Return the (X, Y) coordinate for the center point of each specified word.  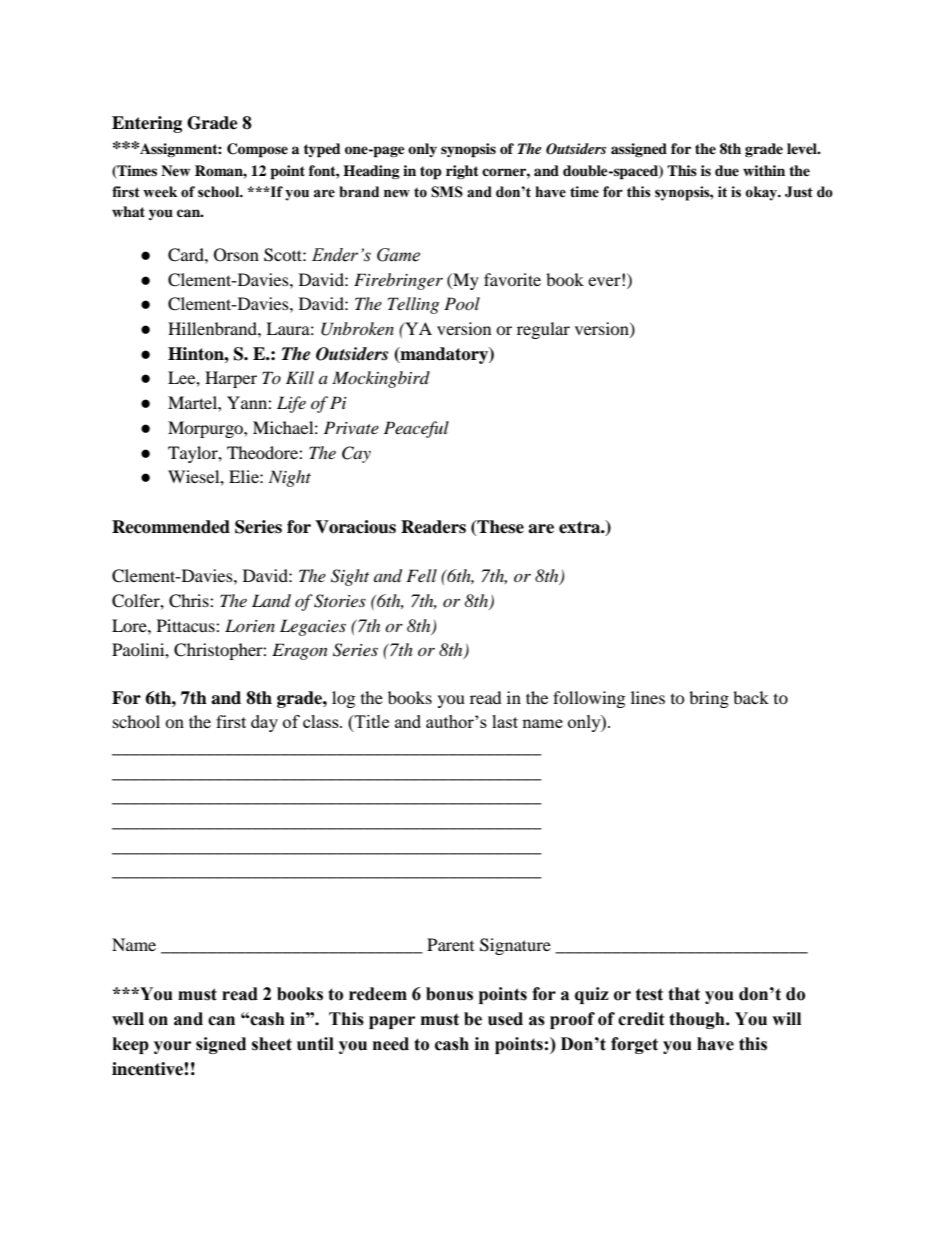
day (264, 723)
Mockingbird (381, 379)
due (727, 170)
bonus (449, 994)
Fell (421, 575)
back (751, 697)
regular (543, 330)
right (462, 172)
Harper (231, 379)
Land (271, 600)
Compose (257, 150)
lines (648, 697)
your (172, 1047)
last (505, 721)
